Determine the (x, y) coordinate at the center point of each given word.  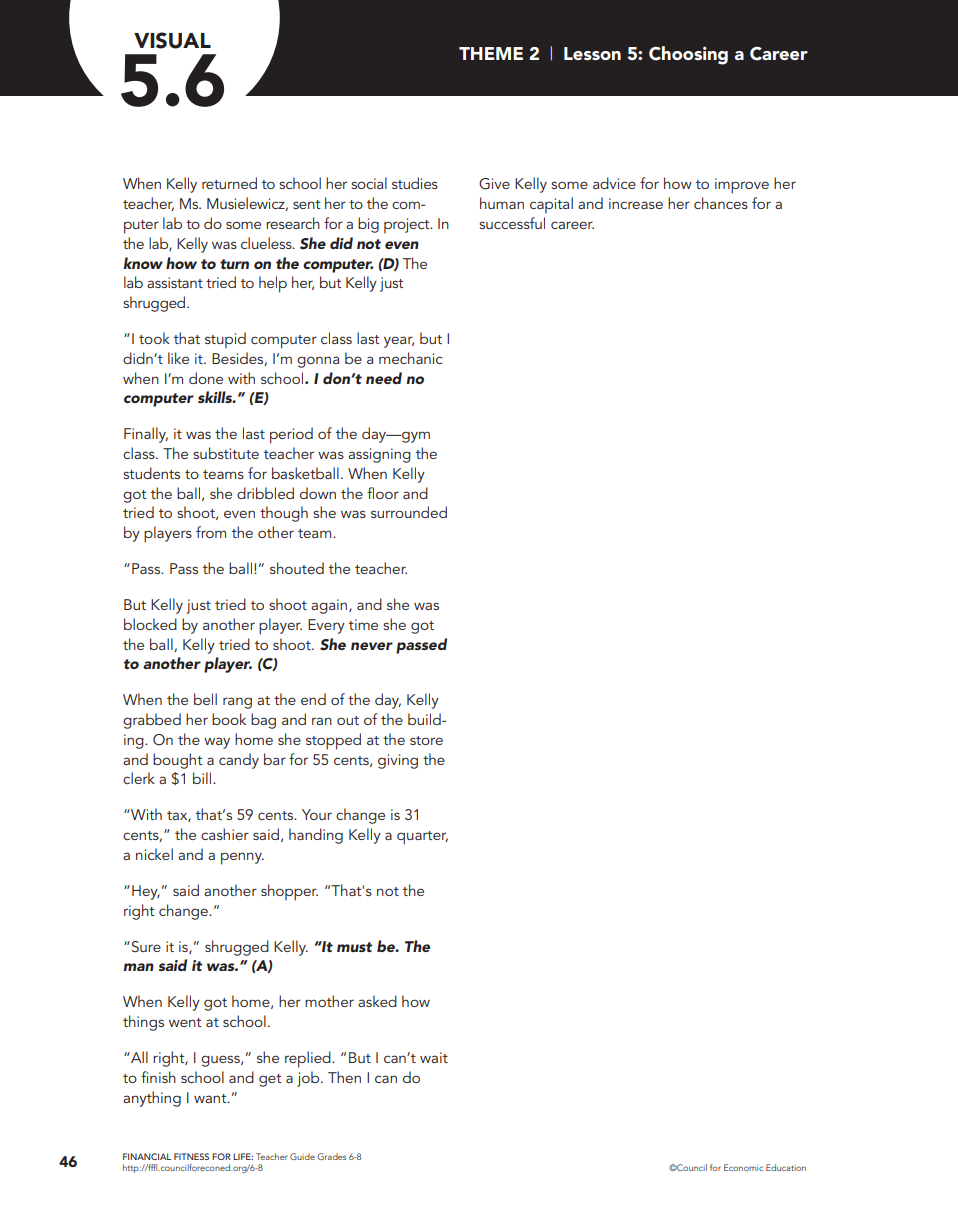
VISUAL (172, 40)
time (363, 624)
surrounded (409, 512)
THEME (491, 53)
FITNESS (191, 1156)
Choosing (688, 55)
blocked (150, 624)
